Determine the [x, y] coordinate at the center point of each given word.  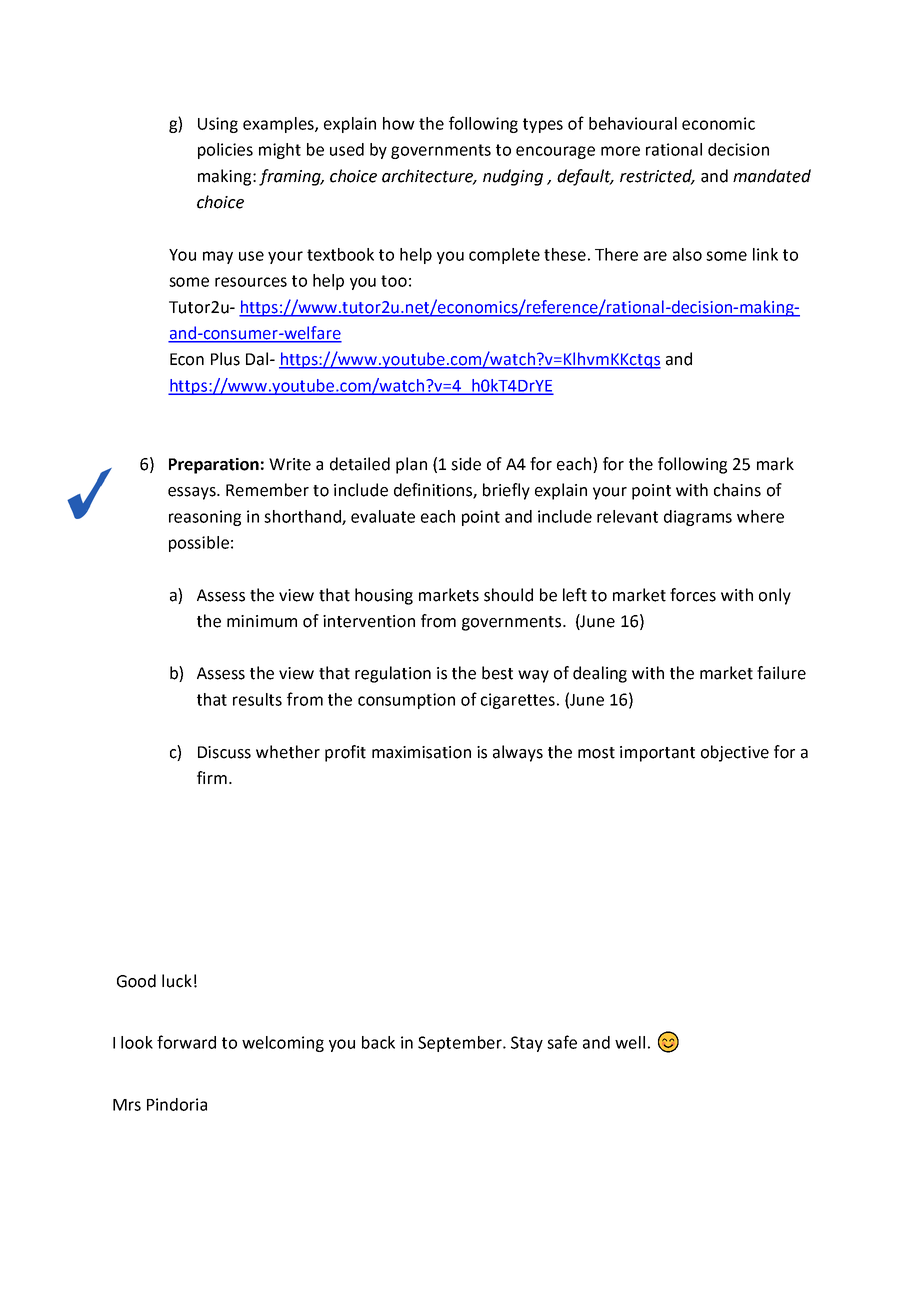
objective [735, 753]
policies [225, 151]
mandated [772, 176]
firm [212, 777]
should [508, 595]
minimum [262, 621]
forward [186, 1042]
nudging [513, 177]
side [466, 464]
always [518, 753]
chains [737, 490]
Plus [225, 359]
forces [693, 595]
